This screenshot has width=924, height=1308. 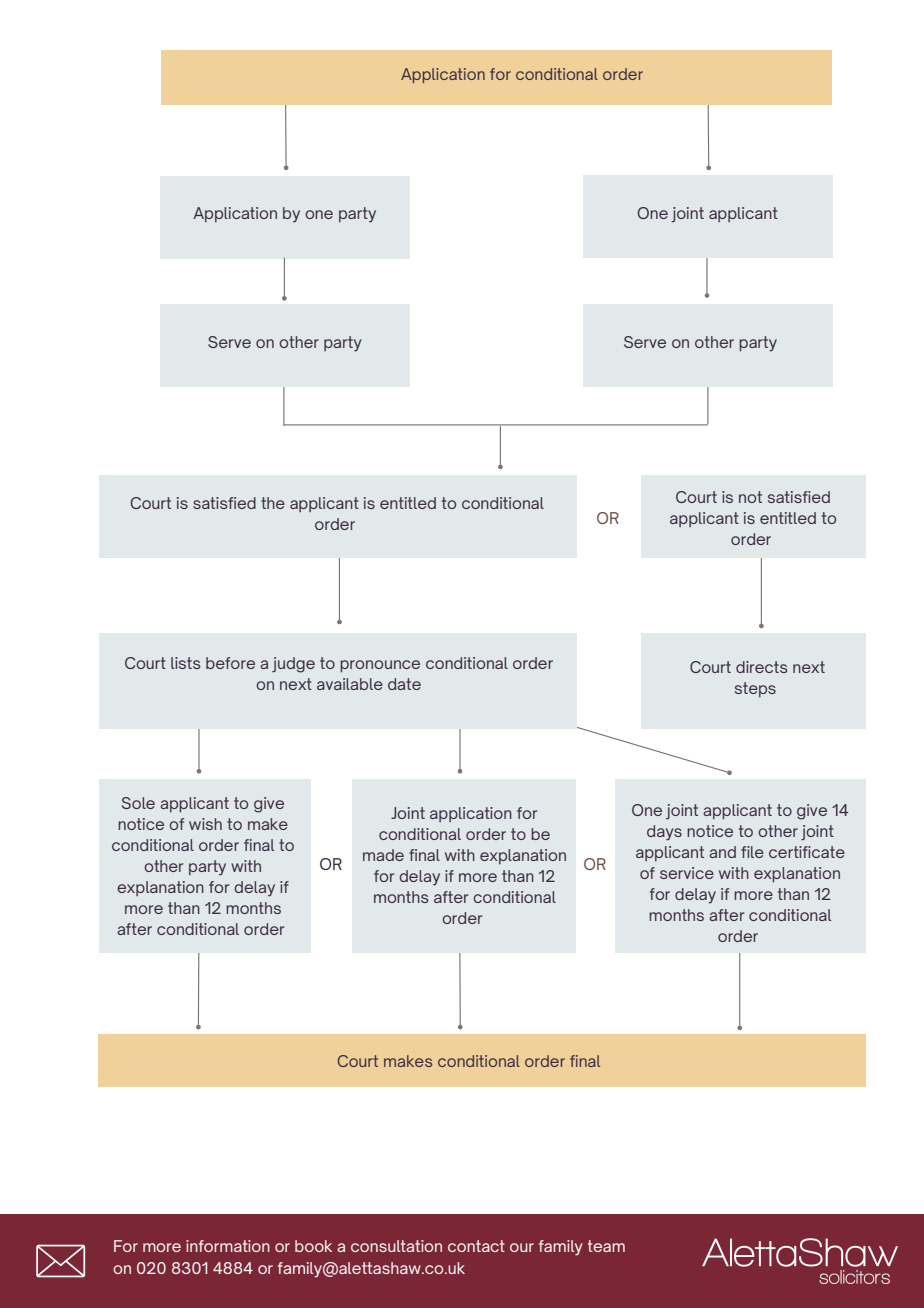 What do you see at coordinates (476, 1246) in the screenshot?
I see `contact` at bounding box center [476, 1246].
